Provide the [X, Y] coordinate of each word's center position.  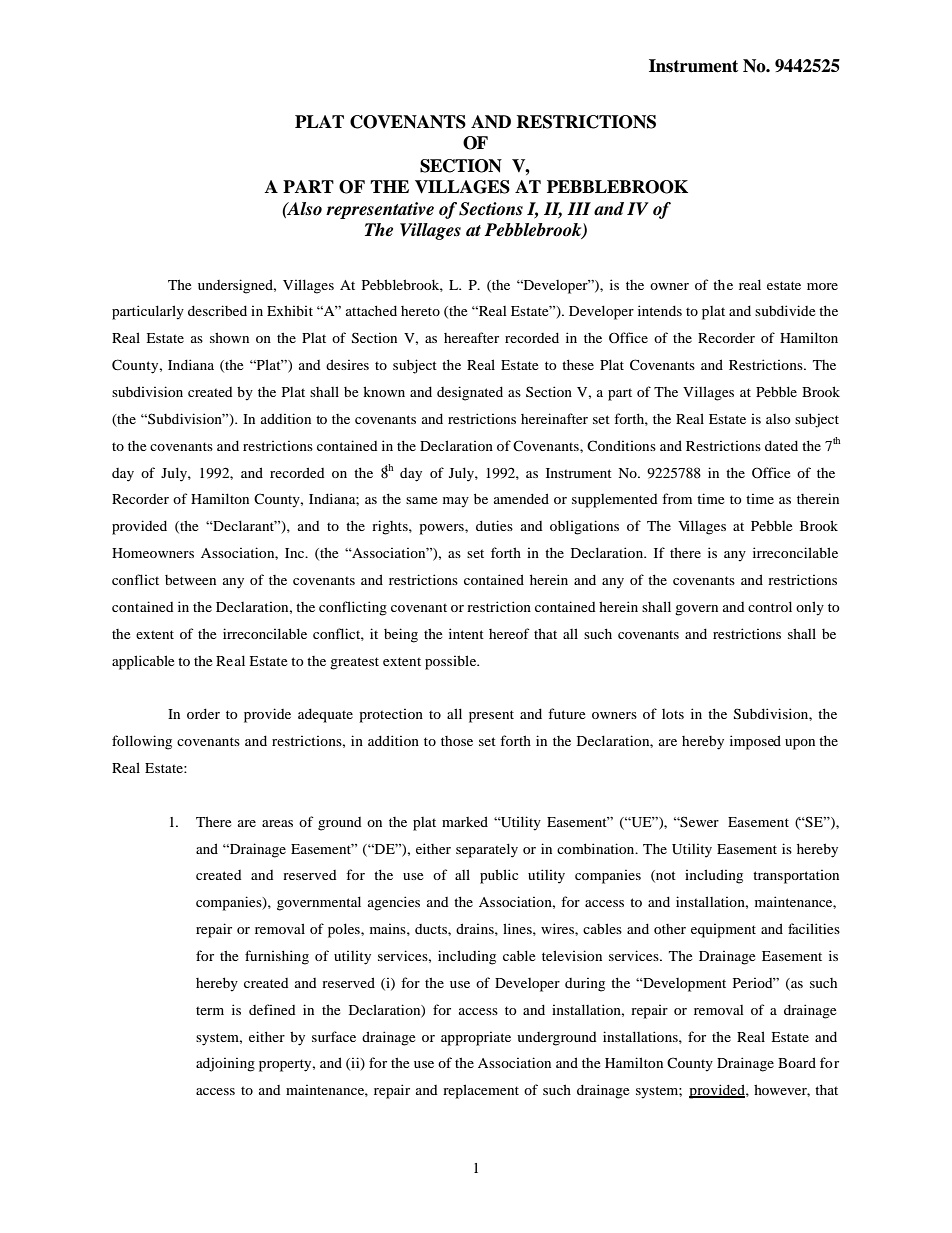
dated [781, 445]
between [190, 580]
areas [277, 823]
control [770, 606]
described [217, 310]
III [579, 208]
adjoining [225, 1064]
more [822, 286]
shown [229, 337]
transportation [796, 877]
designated [470, 393]
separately [487, 850]
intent [466, 633]
